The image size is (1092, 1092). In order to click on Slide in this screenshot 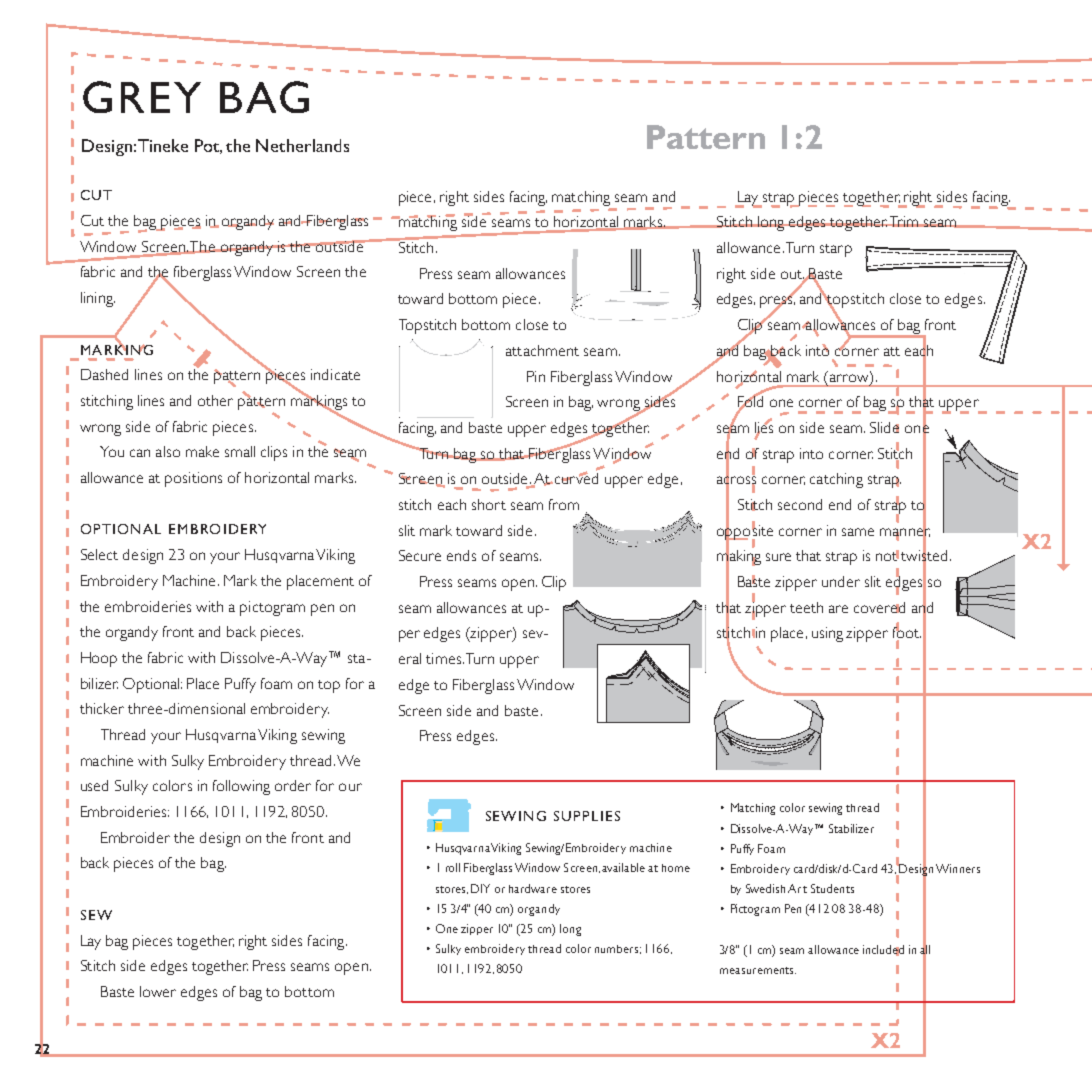, I will do `click(884, 427)`.
